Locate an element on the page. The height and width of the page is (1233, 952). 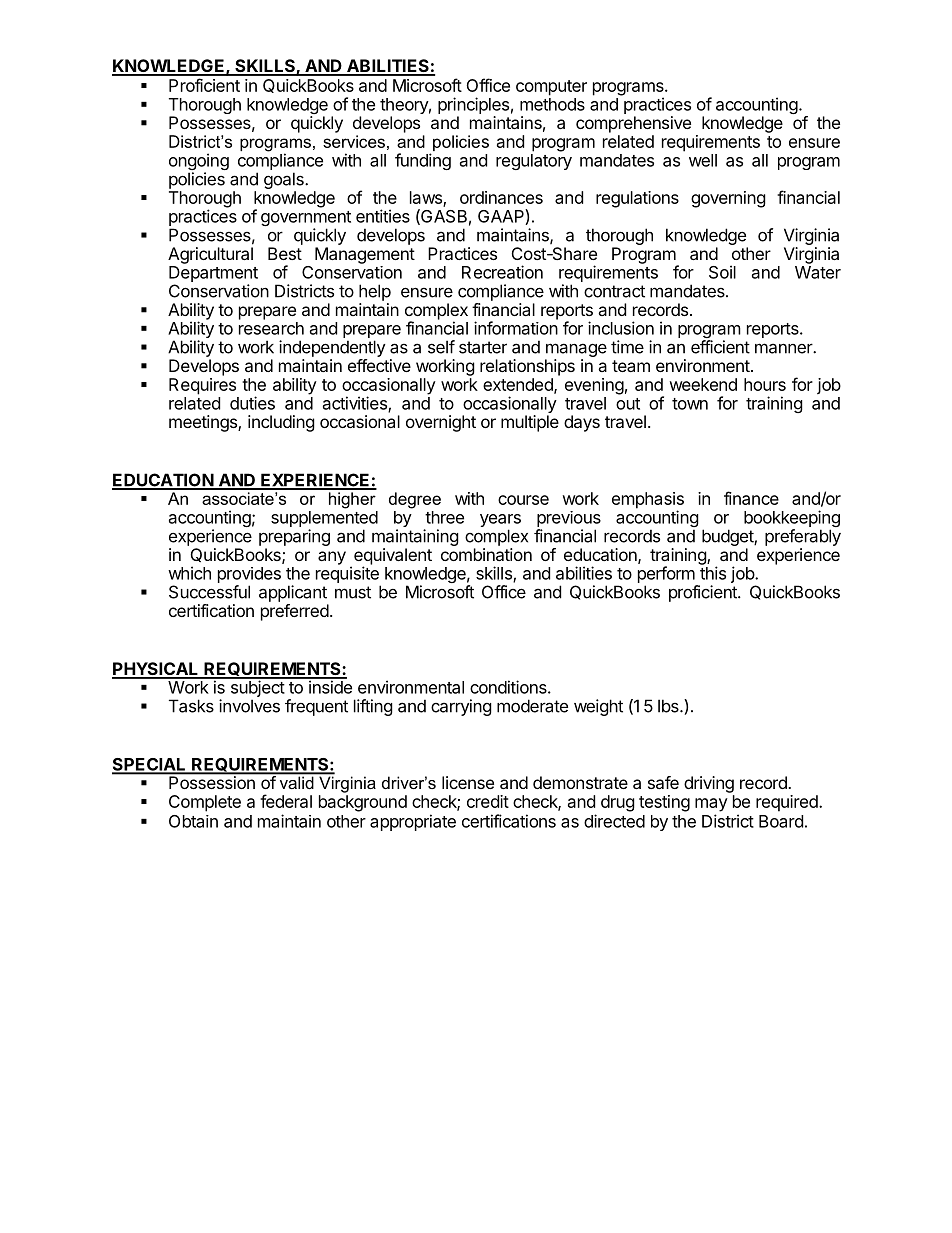
well is located at coordinates (703, 160).
